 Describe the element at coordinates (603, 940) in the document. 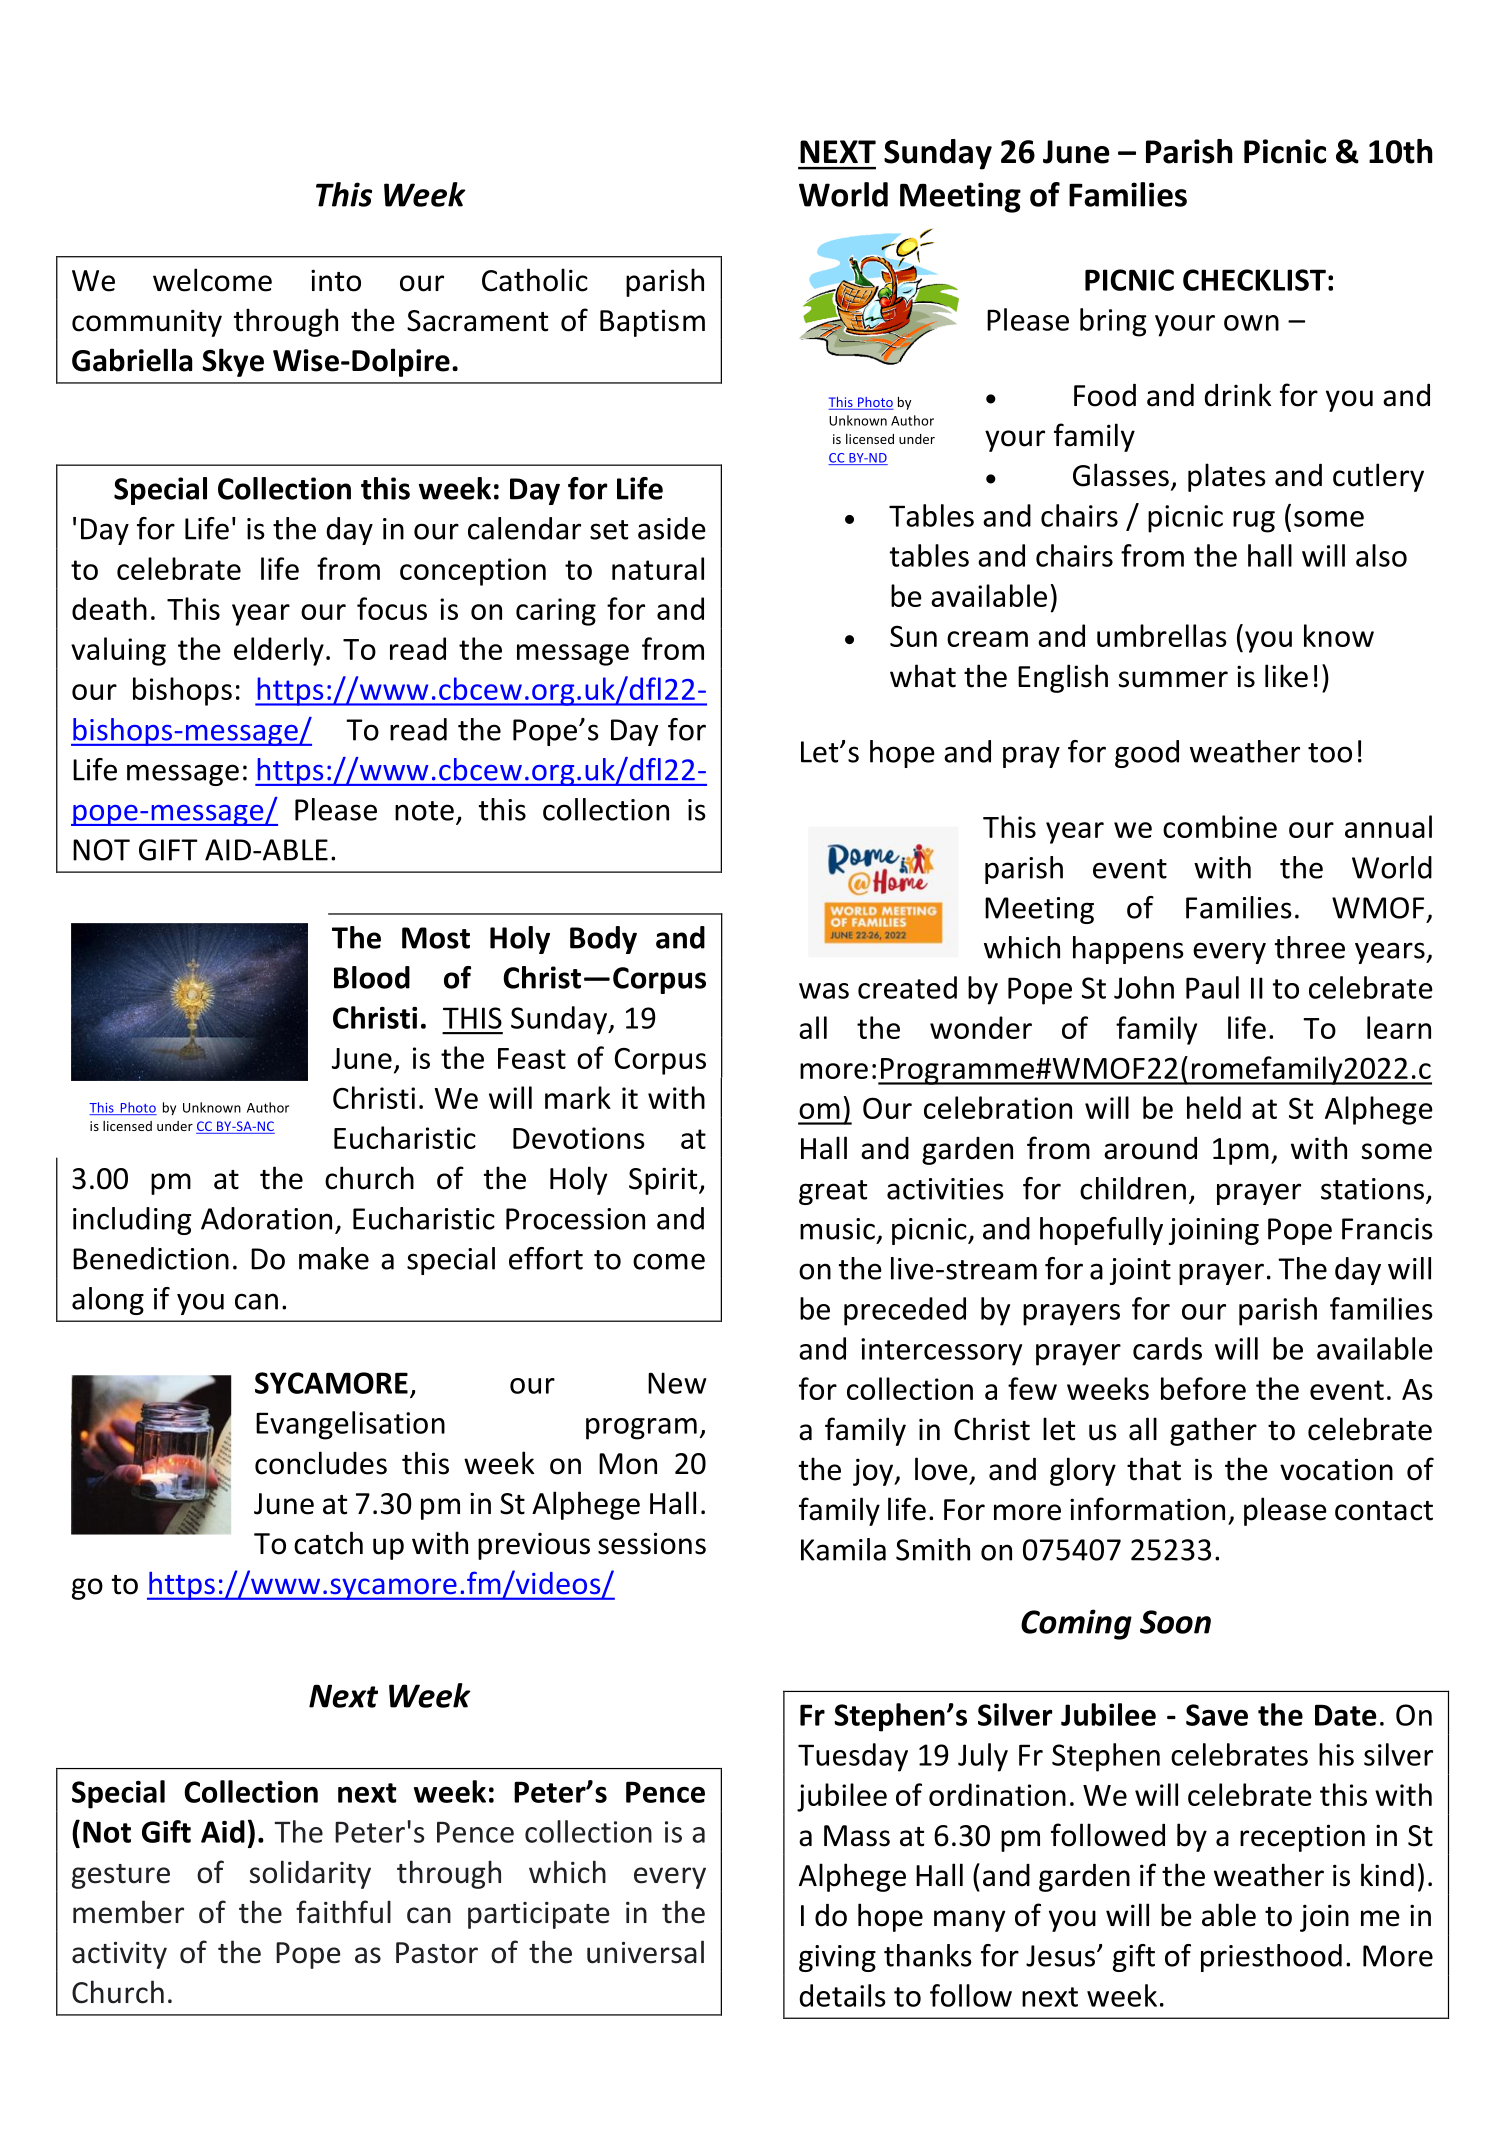

I see `Body` at that location.
